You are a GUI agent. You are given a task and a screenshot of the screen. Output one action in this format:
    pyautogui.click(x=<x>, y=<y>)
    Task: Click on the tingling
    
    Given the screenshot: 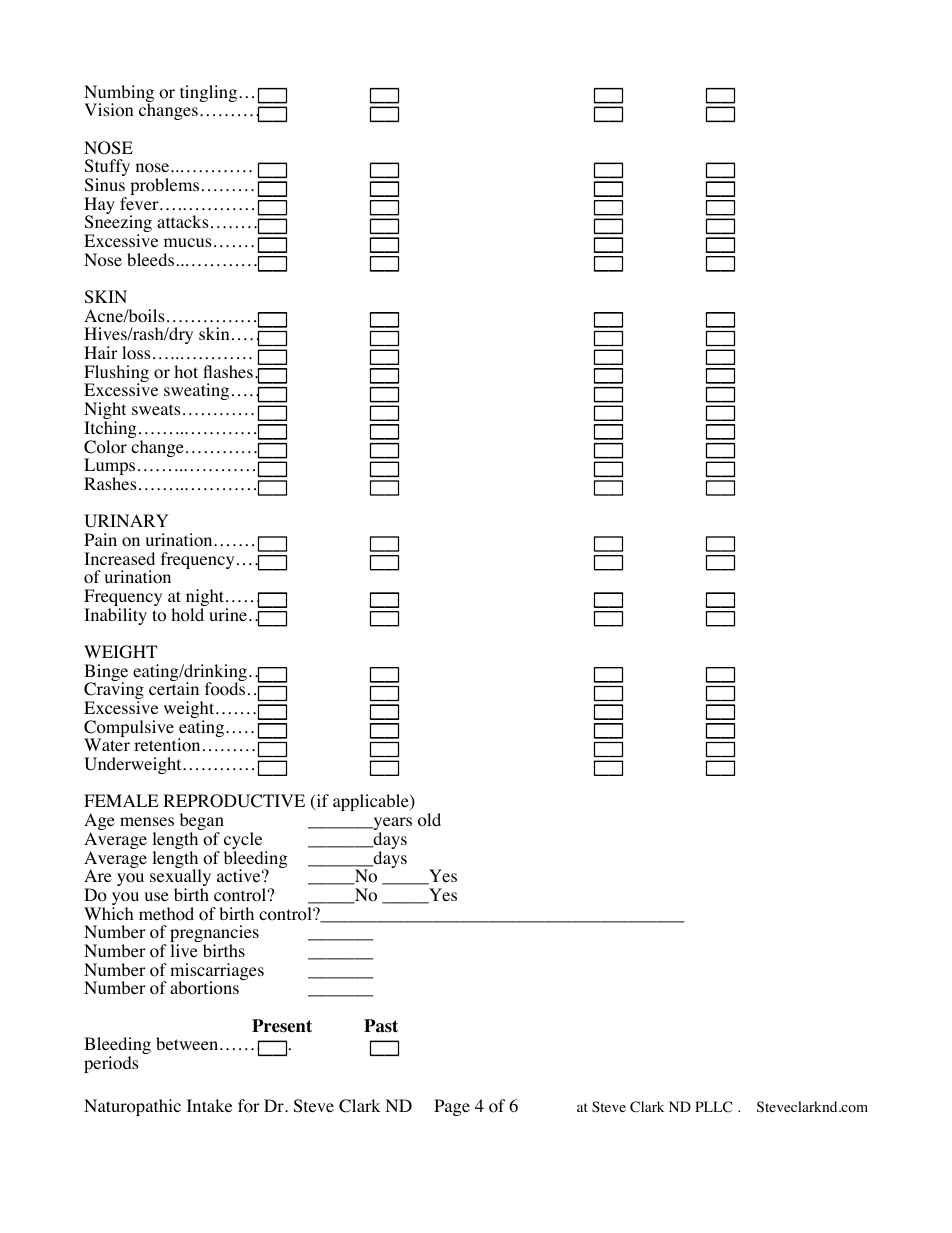 What is the action you would take?
    pyautogui.click(x=210, y=93)
